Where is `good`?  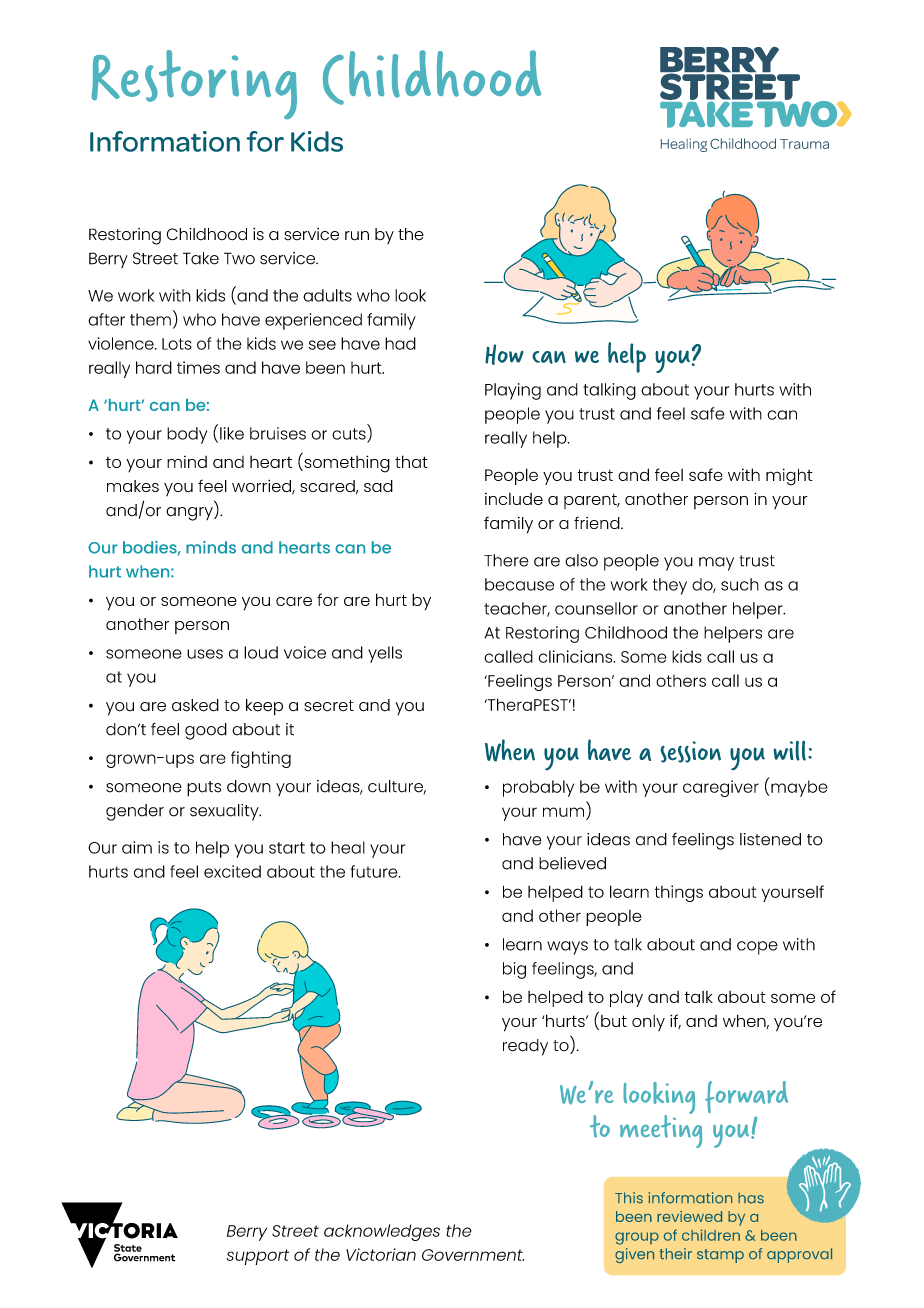 good is located at coordinates (206, 731).
